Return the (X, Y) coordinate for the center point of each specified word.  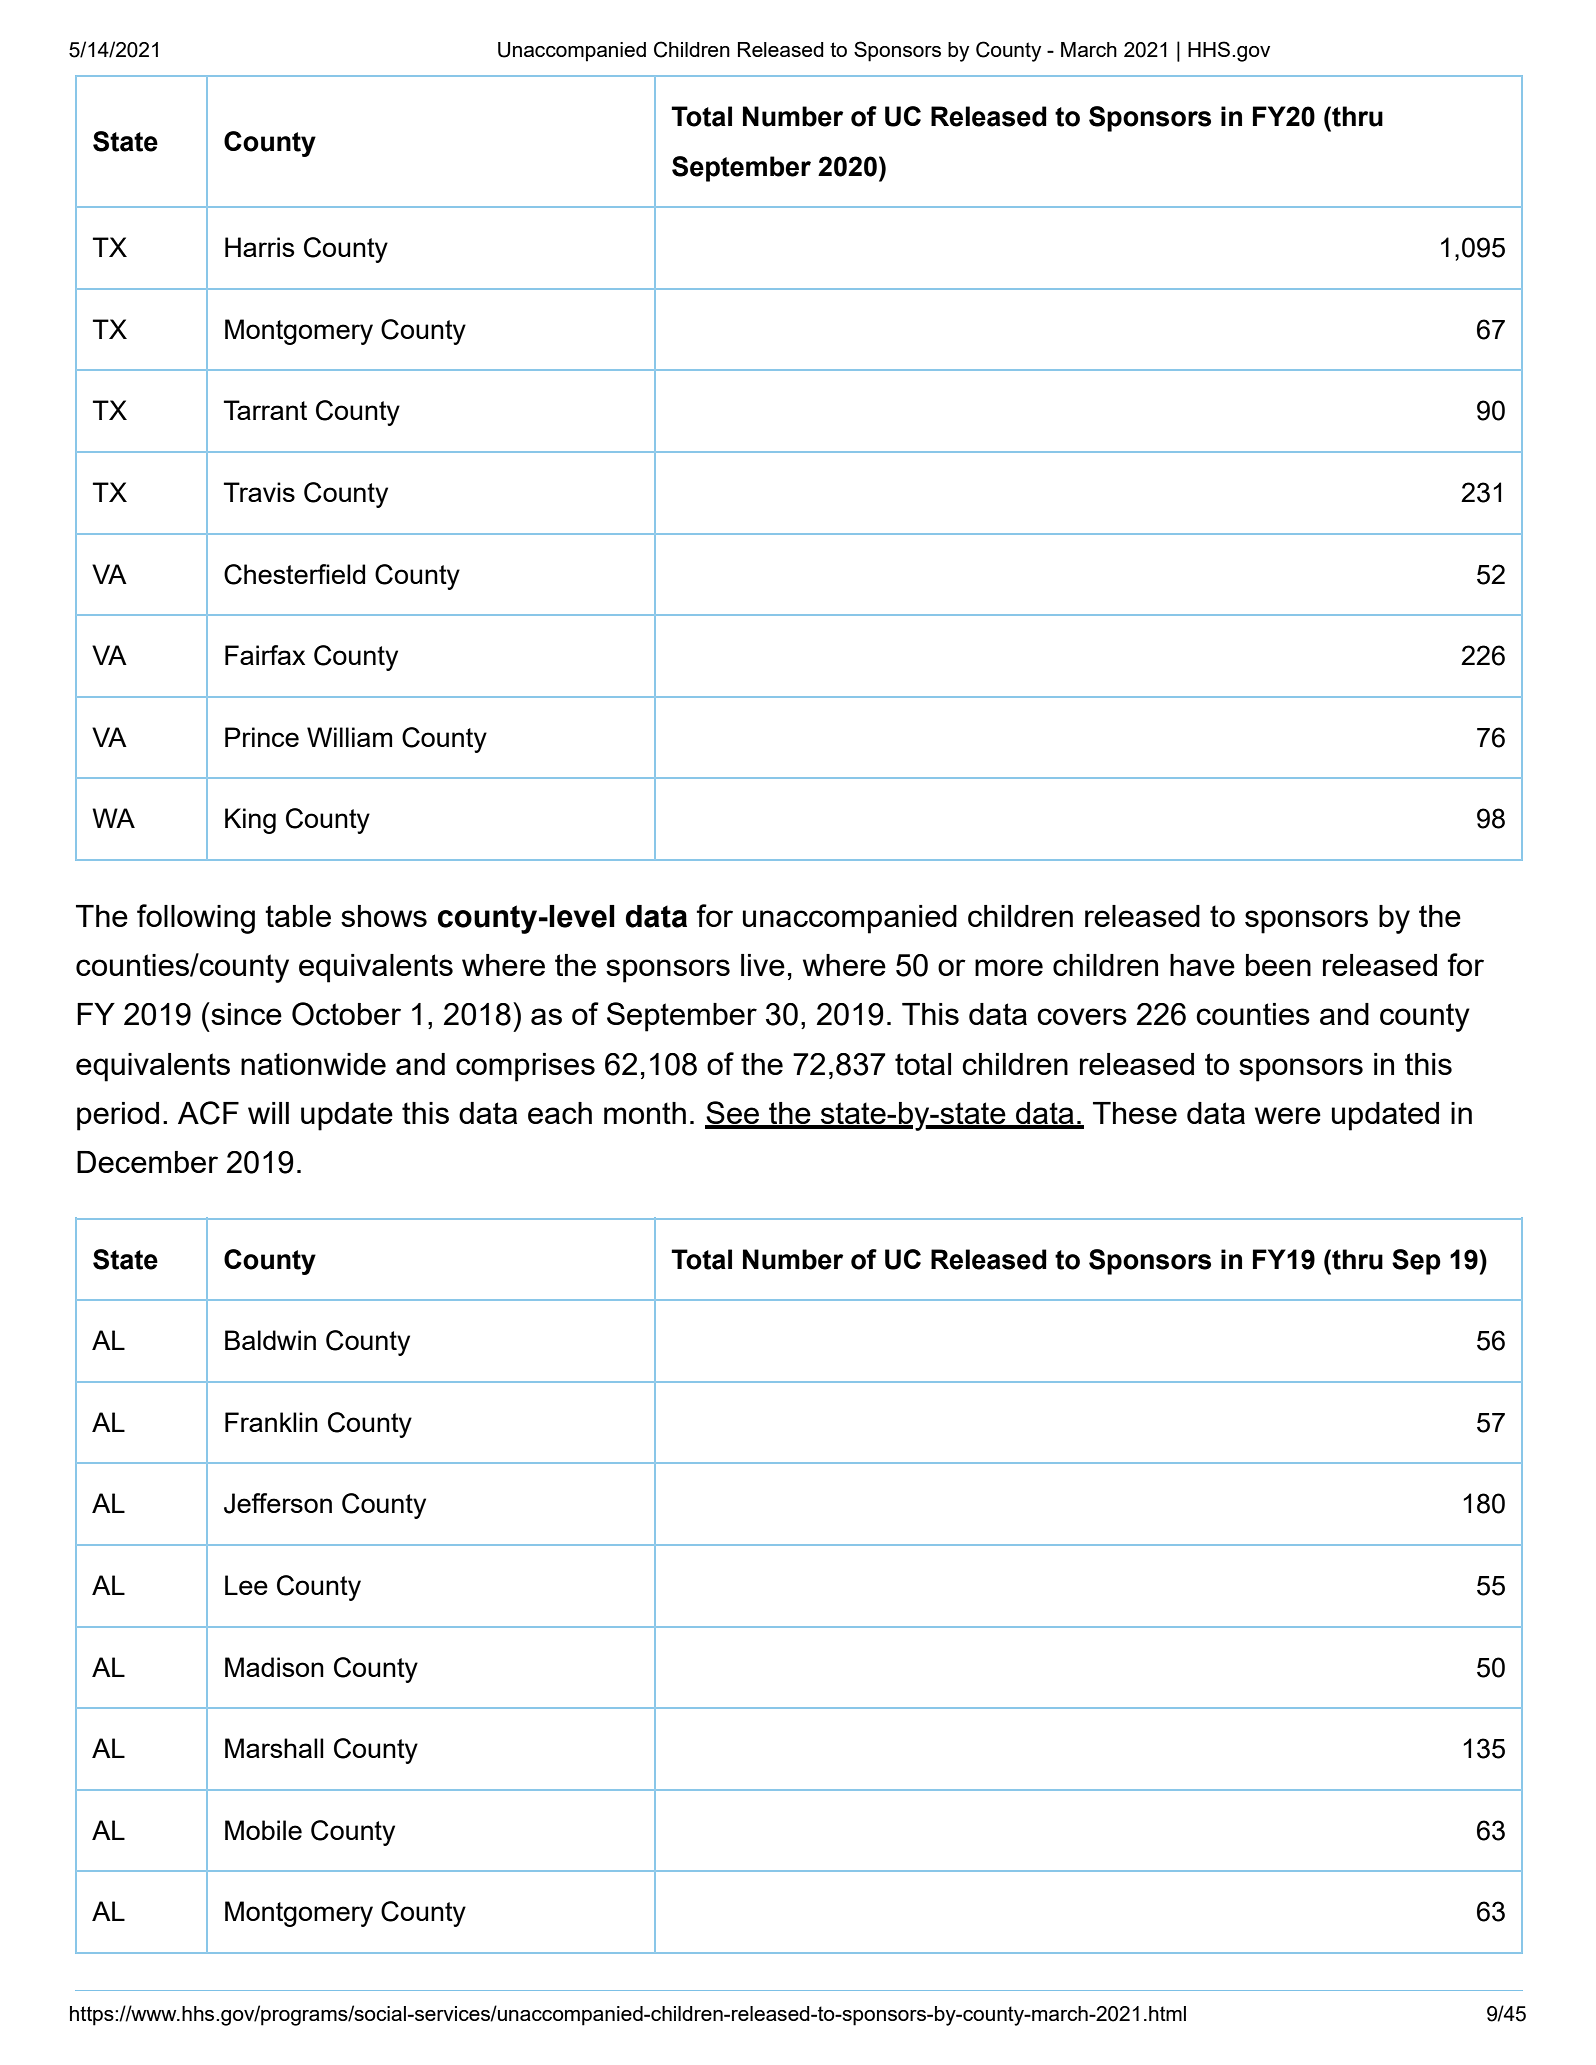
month (645, 1113)
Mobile (263, 1830)
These (1135, 1113)
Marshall (274, 1748)
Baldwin (270, 1340)
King (250, 821)
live (763, 965)
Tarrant (265, 410)
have (1202, 965)
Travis (259, 492)
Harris (260, 247)
